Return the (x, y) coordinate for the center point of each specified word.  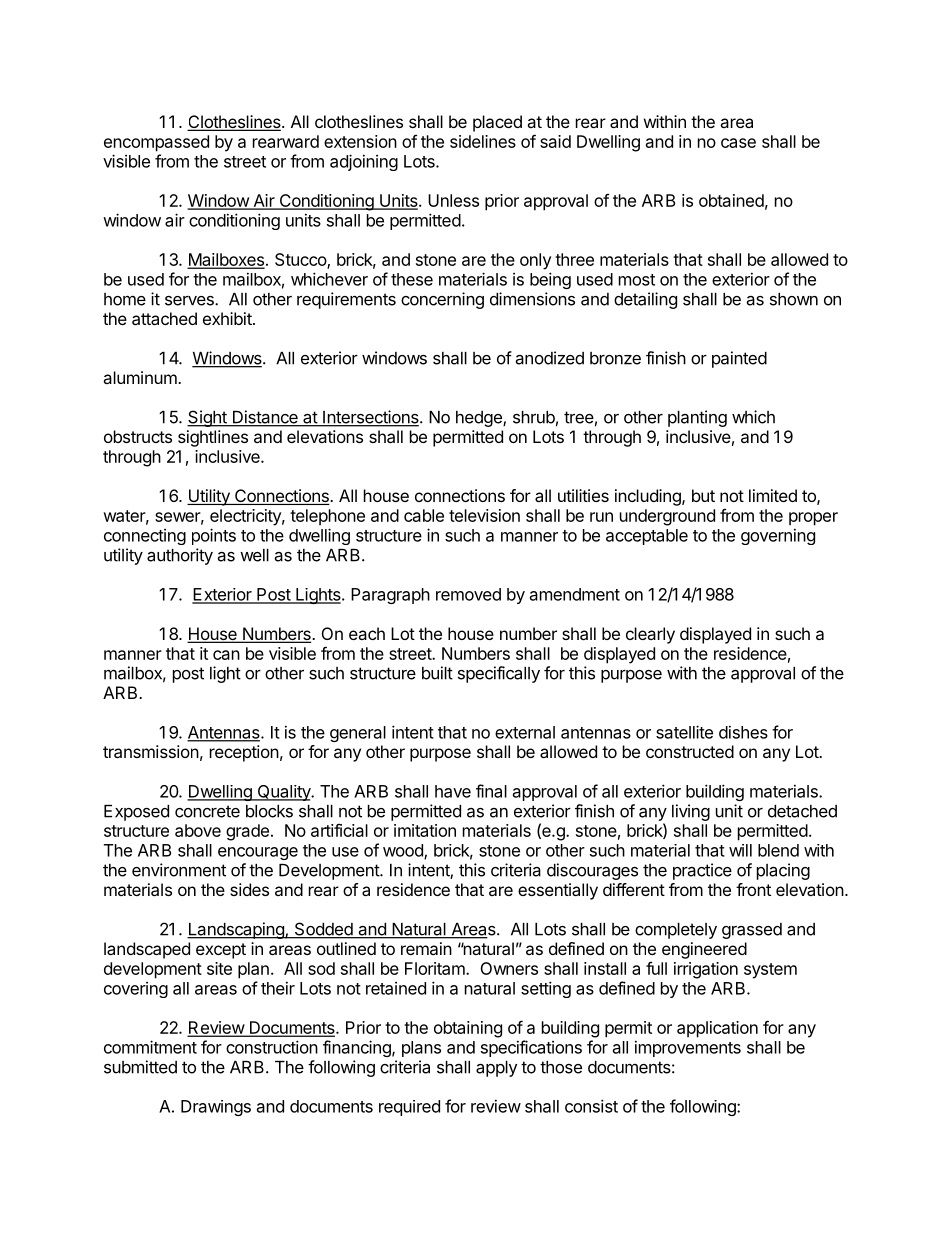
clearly (650, 635)
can (226, 655)
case (738, 143)
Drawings (216, 1108)
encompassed (156, 143)
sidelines (483, 141)
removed (468, 594)
